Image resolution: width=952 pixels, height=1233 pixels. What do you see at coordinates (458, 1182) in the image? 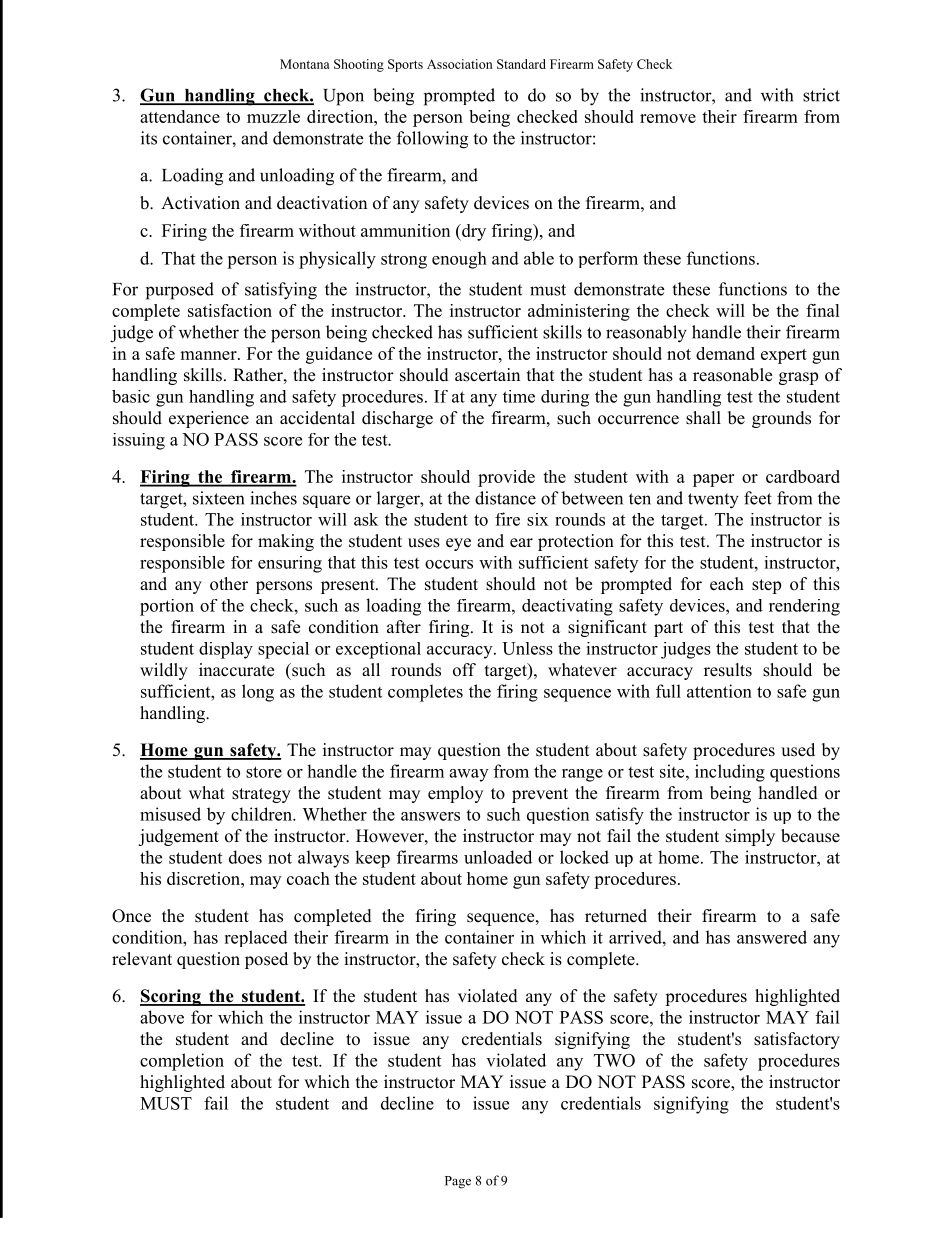
I see `Page` at bounding box center [458, 1182].
